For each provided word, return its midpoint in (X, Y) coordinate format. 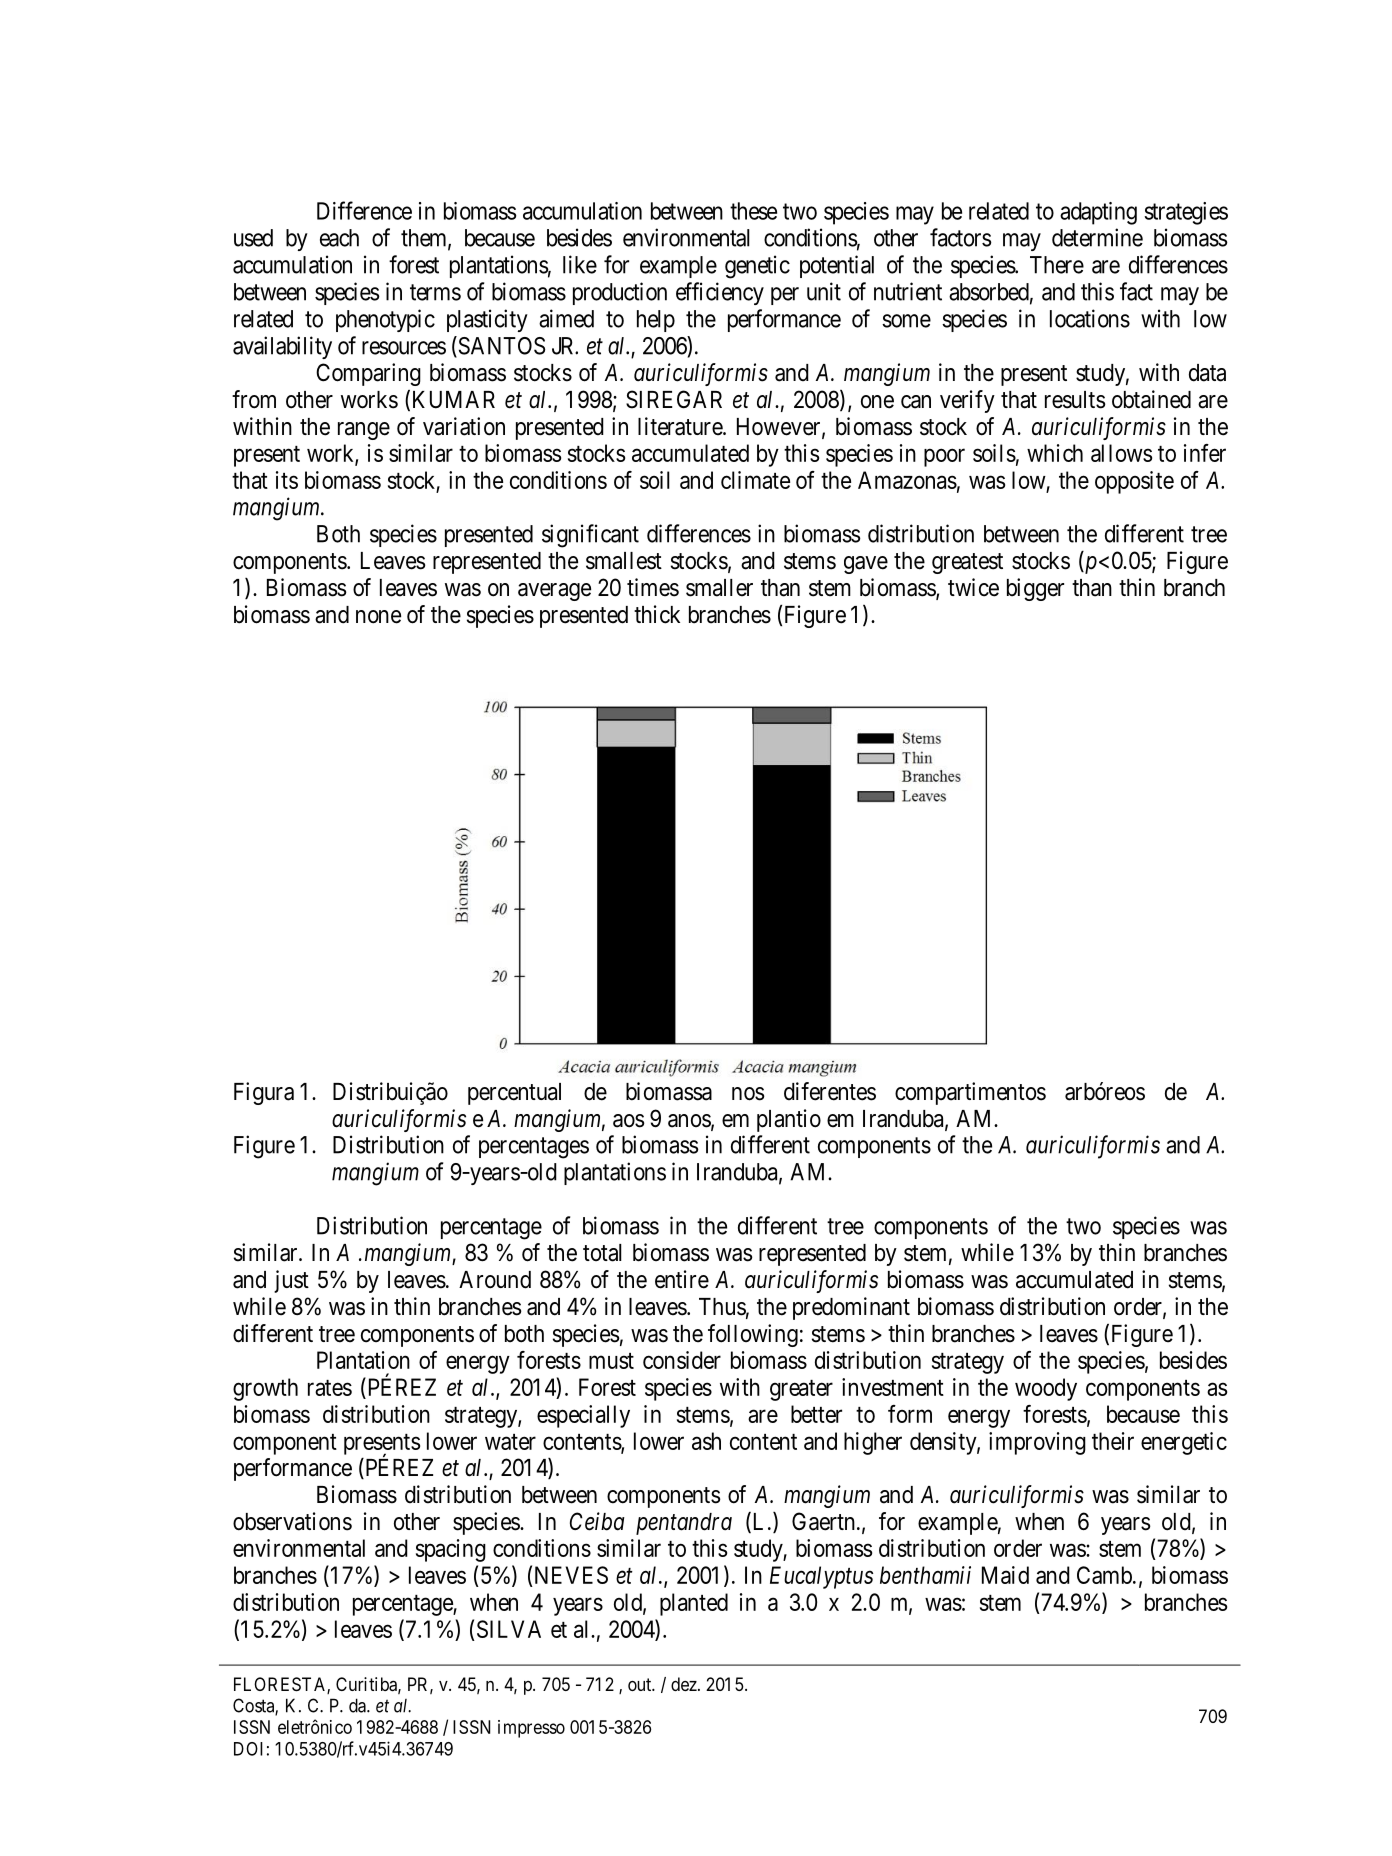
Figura (264, 1093)
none (378, 617)
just (291, 1281)
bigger (1035, 589)
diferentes (830, 1091)
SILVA (509, 1629)
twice (973, 587)
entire (682, 1279)
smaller (719, 588)
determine (1097, 237)
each (339, 238)
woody (1046, 1389)
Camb (1105, 1575)
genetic (757, 267)
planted (694, 1604)
